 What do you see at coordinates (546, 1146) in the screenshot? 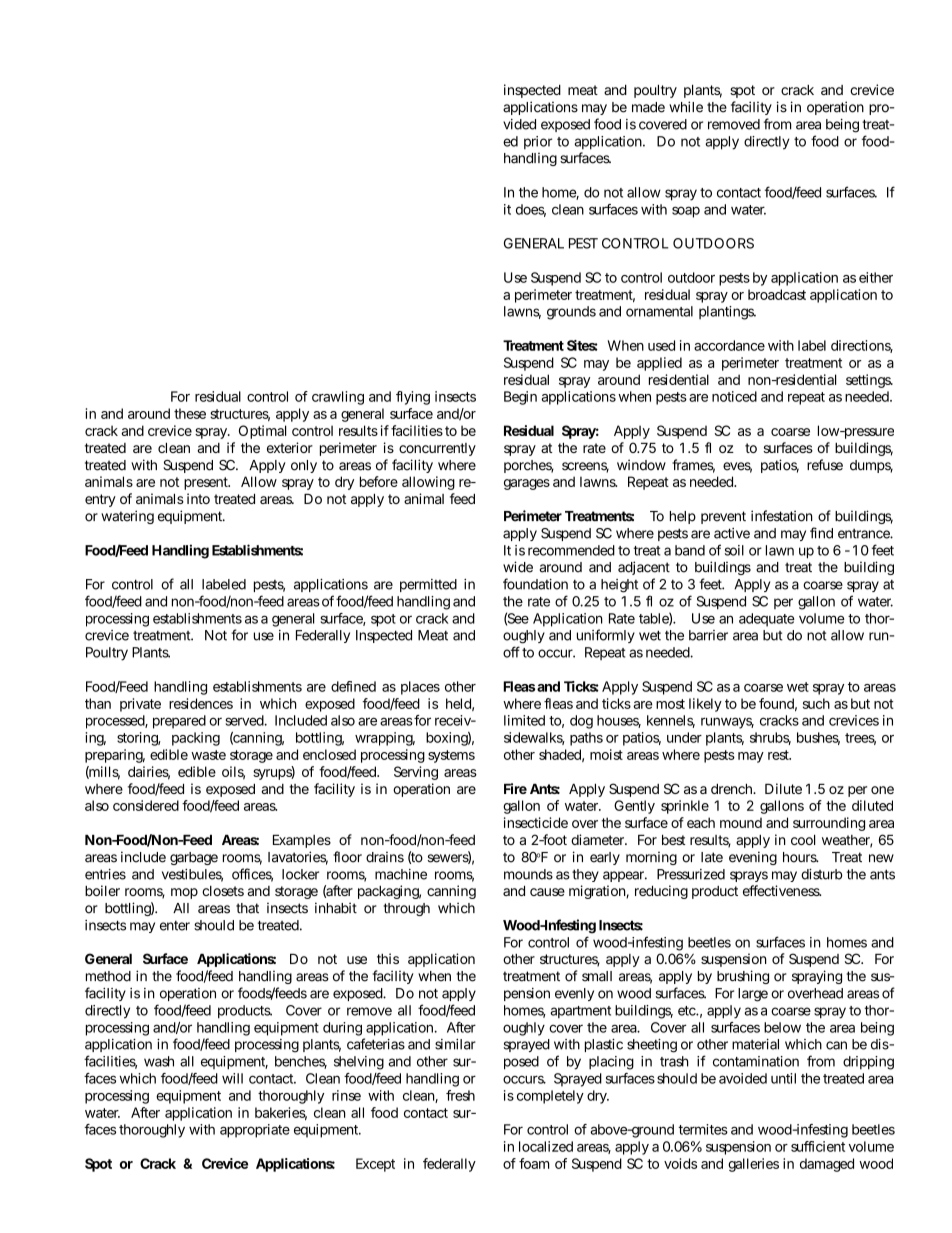
I see `localized` at bounding box center [546, 1146].
